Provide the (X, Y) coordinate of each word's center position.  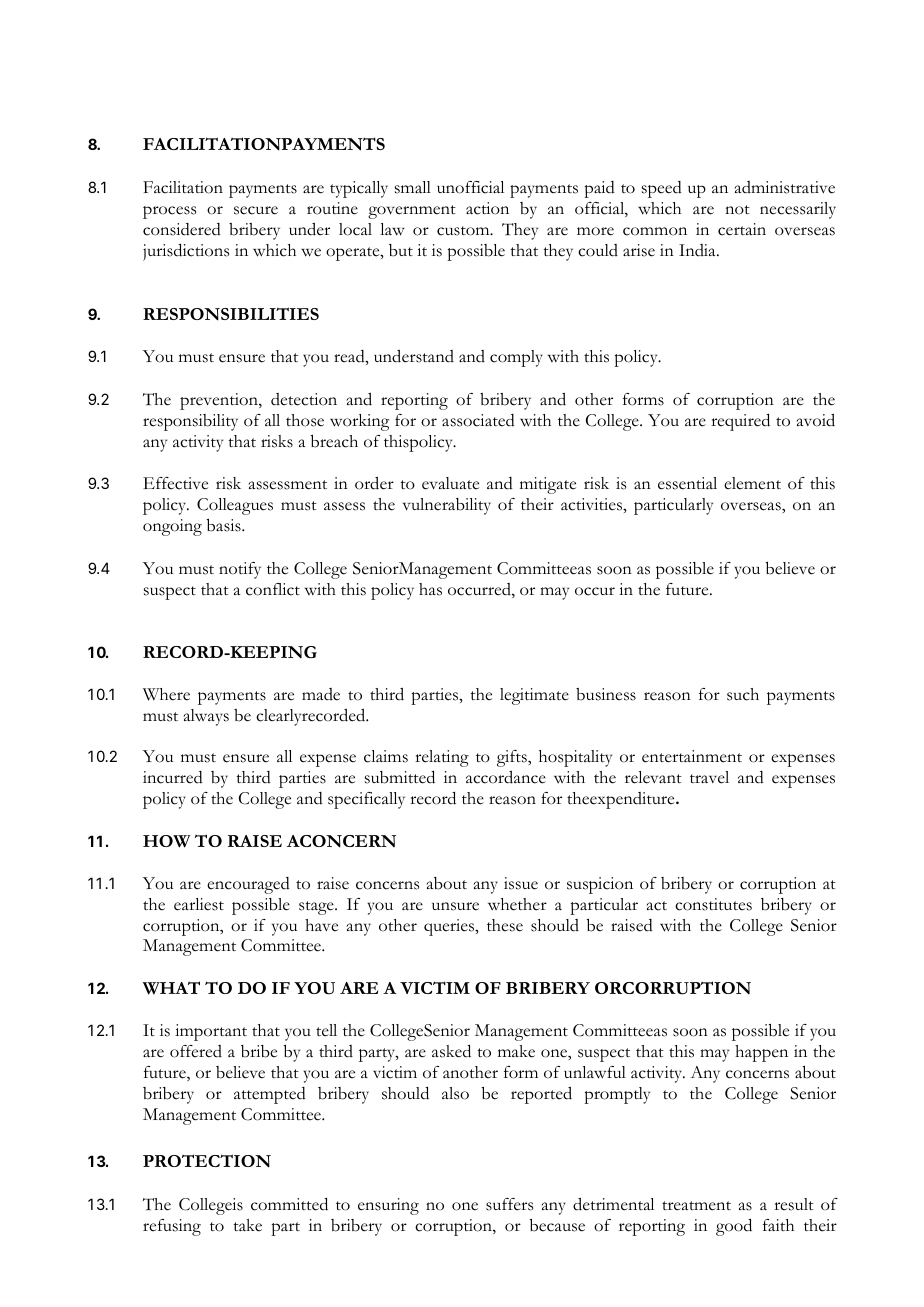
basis (225, 525)
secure (256, 210)
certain (742, 229)
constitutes (713, 904)
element (752, 483)
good (734, 1227)
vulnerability (447, 506)
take (247, 1225)
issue (521, 883)
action (487, 208)
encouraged (248, 885)
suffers (509, 1204)
